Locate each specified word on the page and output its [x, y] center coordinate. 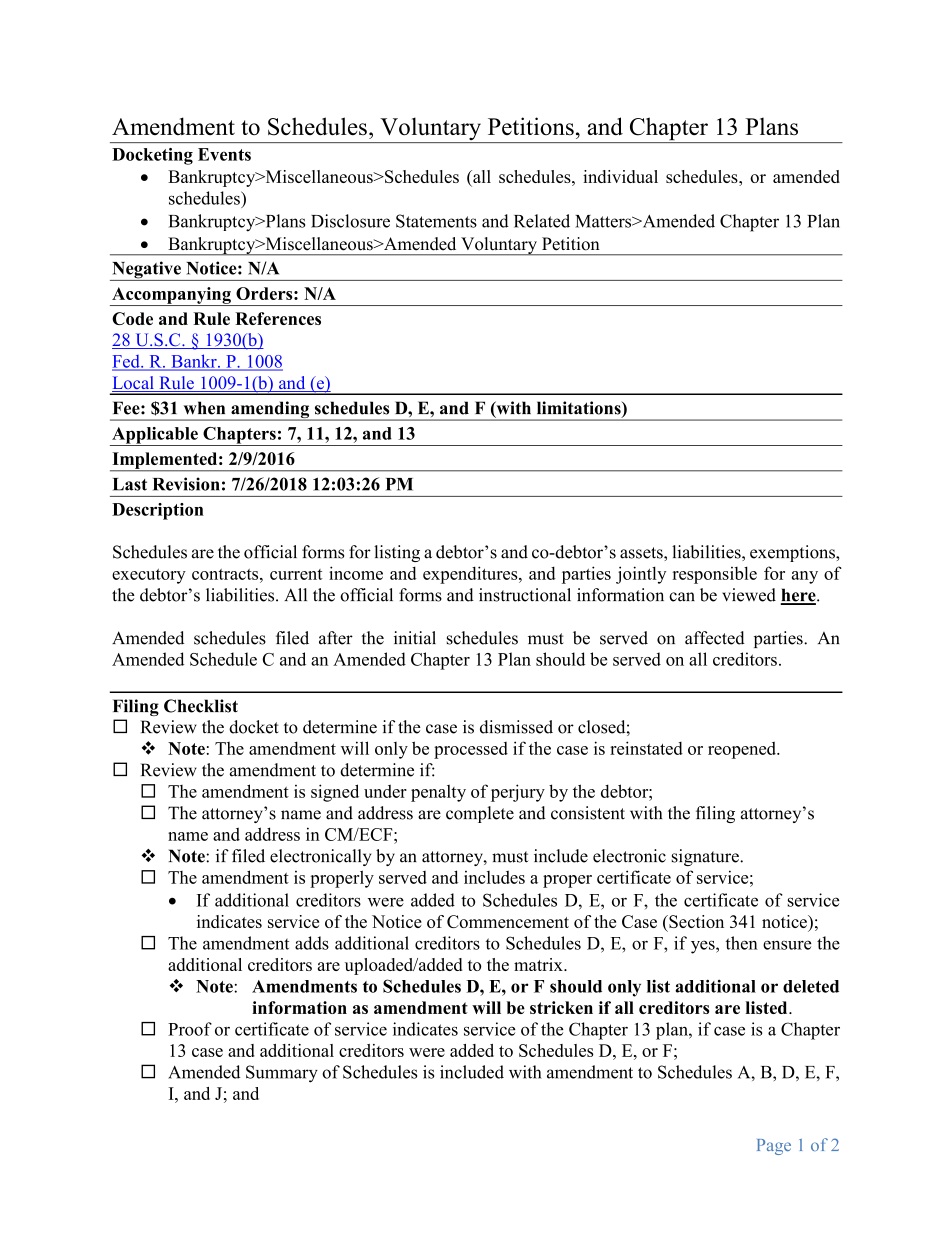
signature [706, 857]
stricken [561, 1007]
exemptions [793, 553]
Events [224, 154]
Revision [186, 484]
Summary [282, 1074]
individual [620, 176]
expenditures [471, 575]
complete [480, 814]
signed [335, 793]
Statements [436, 221]
